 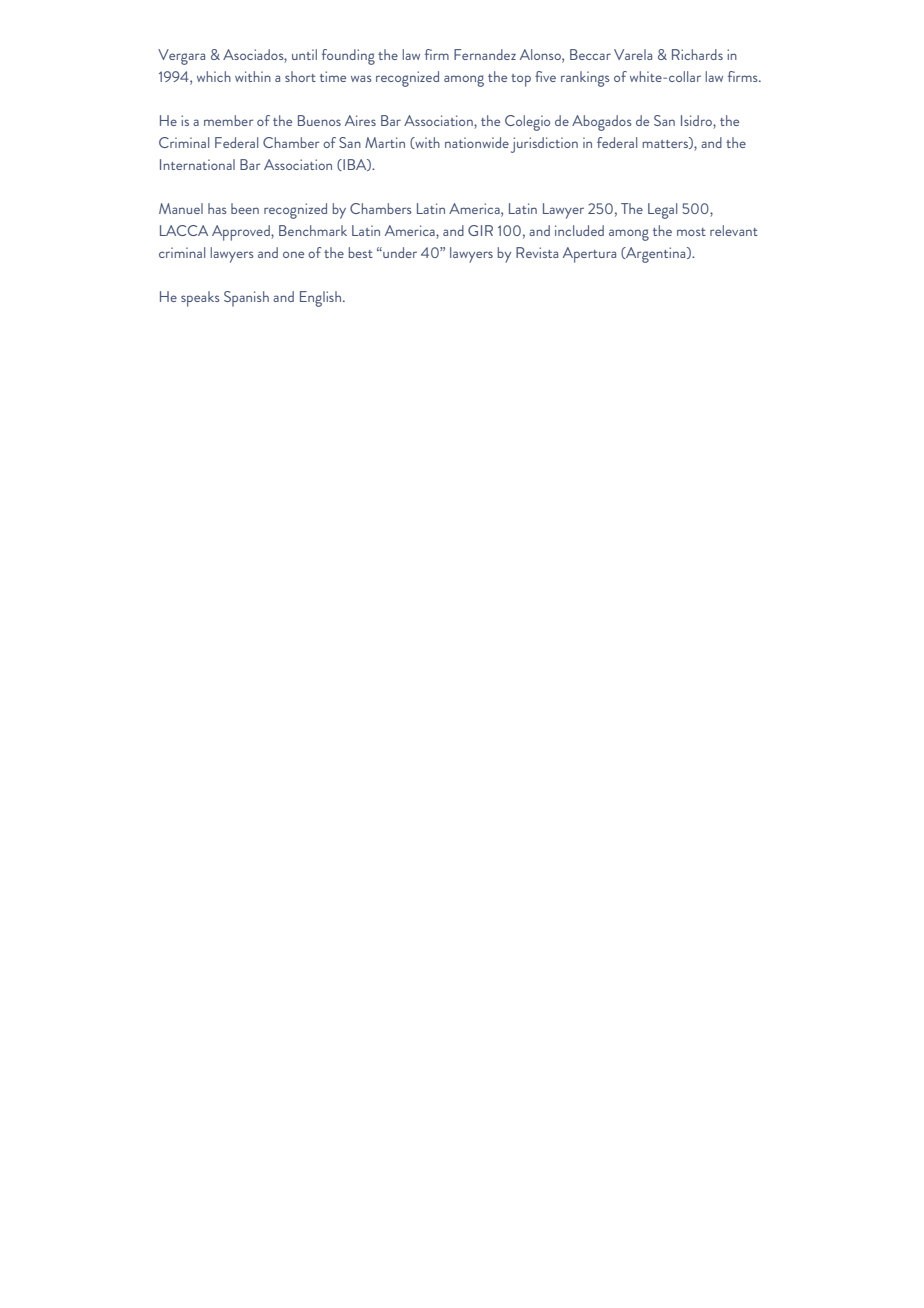 What do you see at coordinates (322, 299) in the document?
I see `English` at bounding box center [322, 299].
